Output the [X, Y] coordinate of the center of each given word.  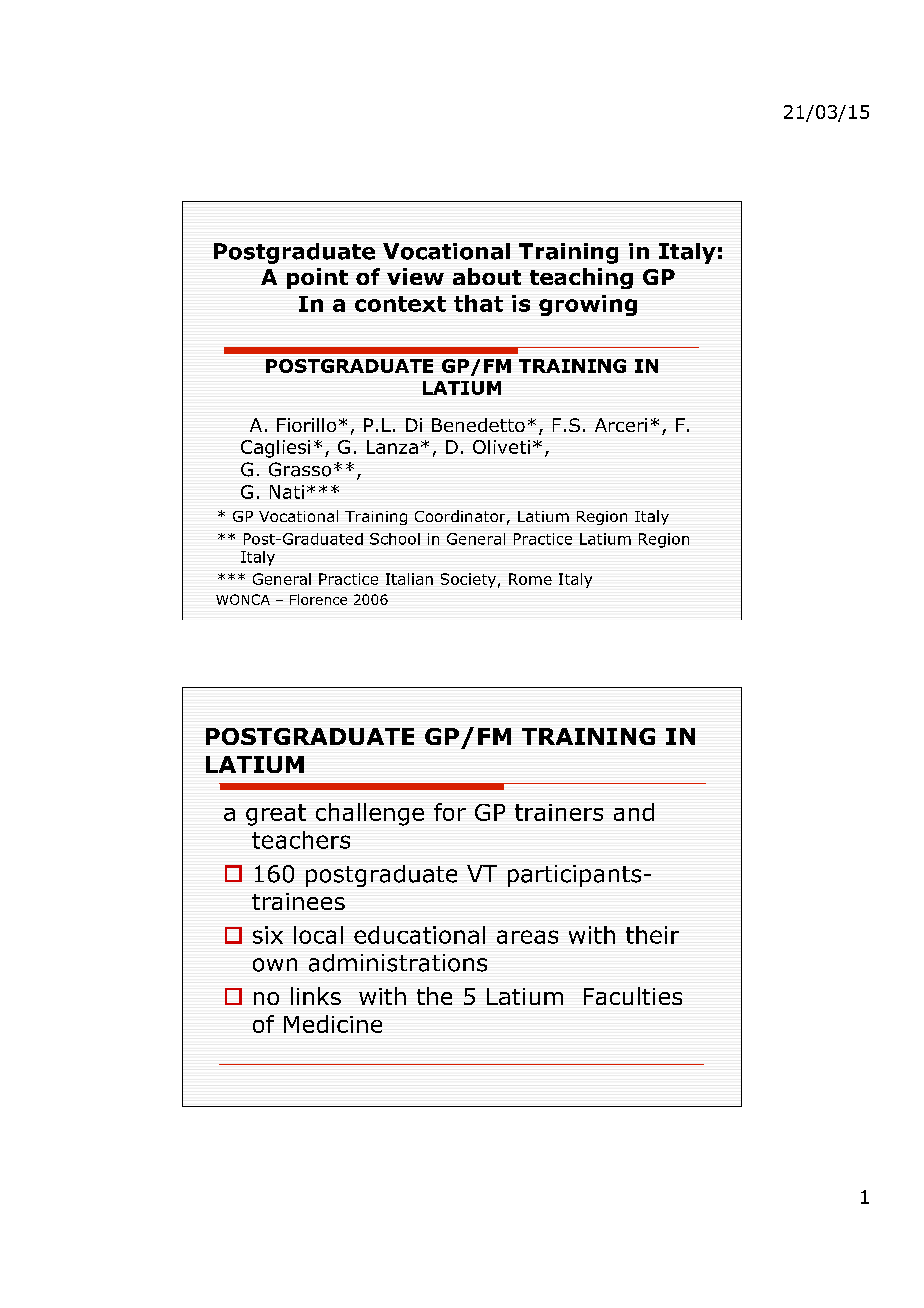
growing [588, 305]
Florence [318, 599]
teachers [301, 840]
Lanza [392, 447]
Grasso [300, 469]
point [317, 278]
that [478, 303]
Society [468, 580]
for [450, 812]
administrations [398, 963]
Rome [530, 579]
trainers [559, 812]
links [316, 996]
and [634, 812]
